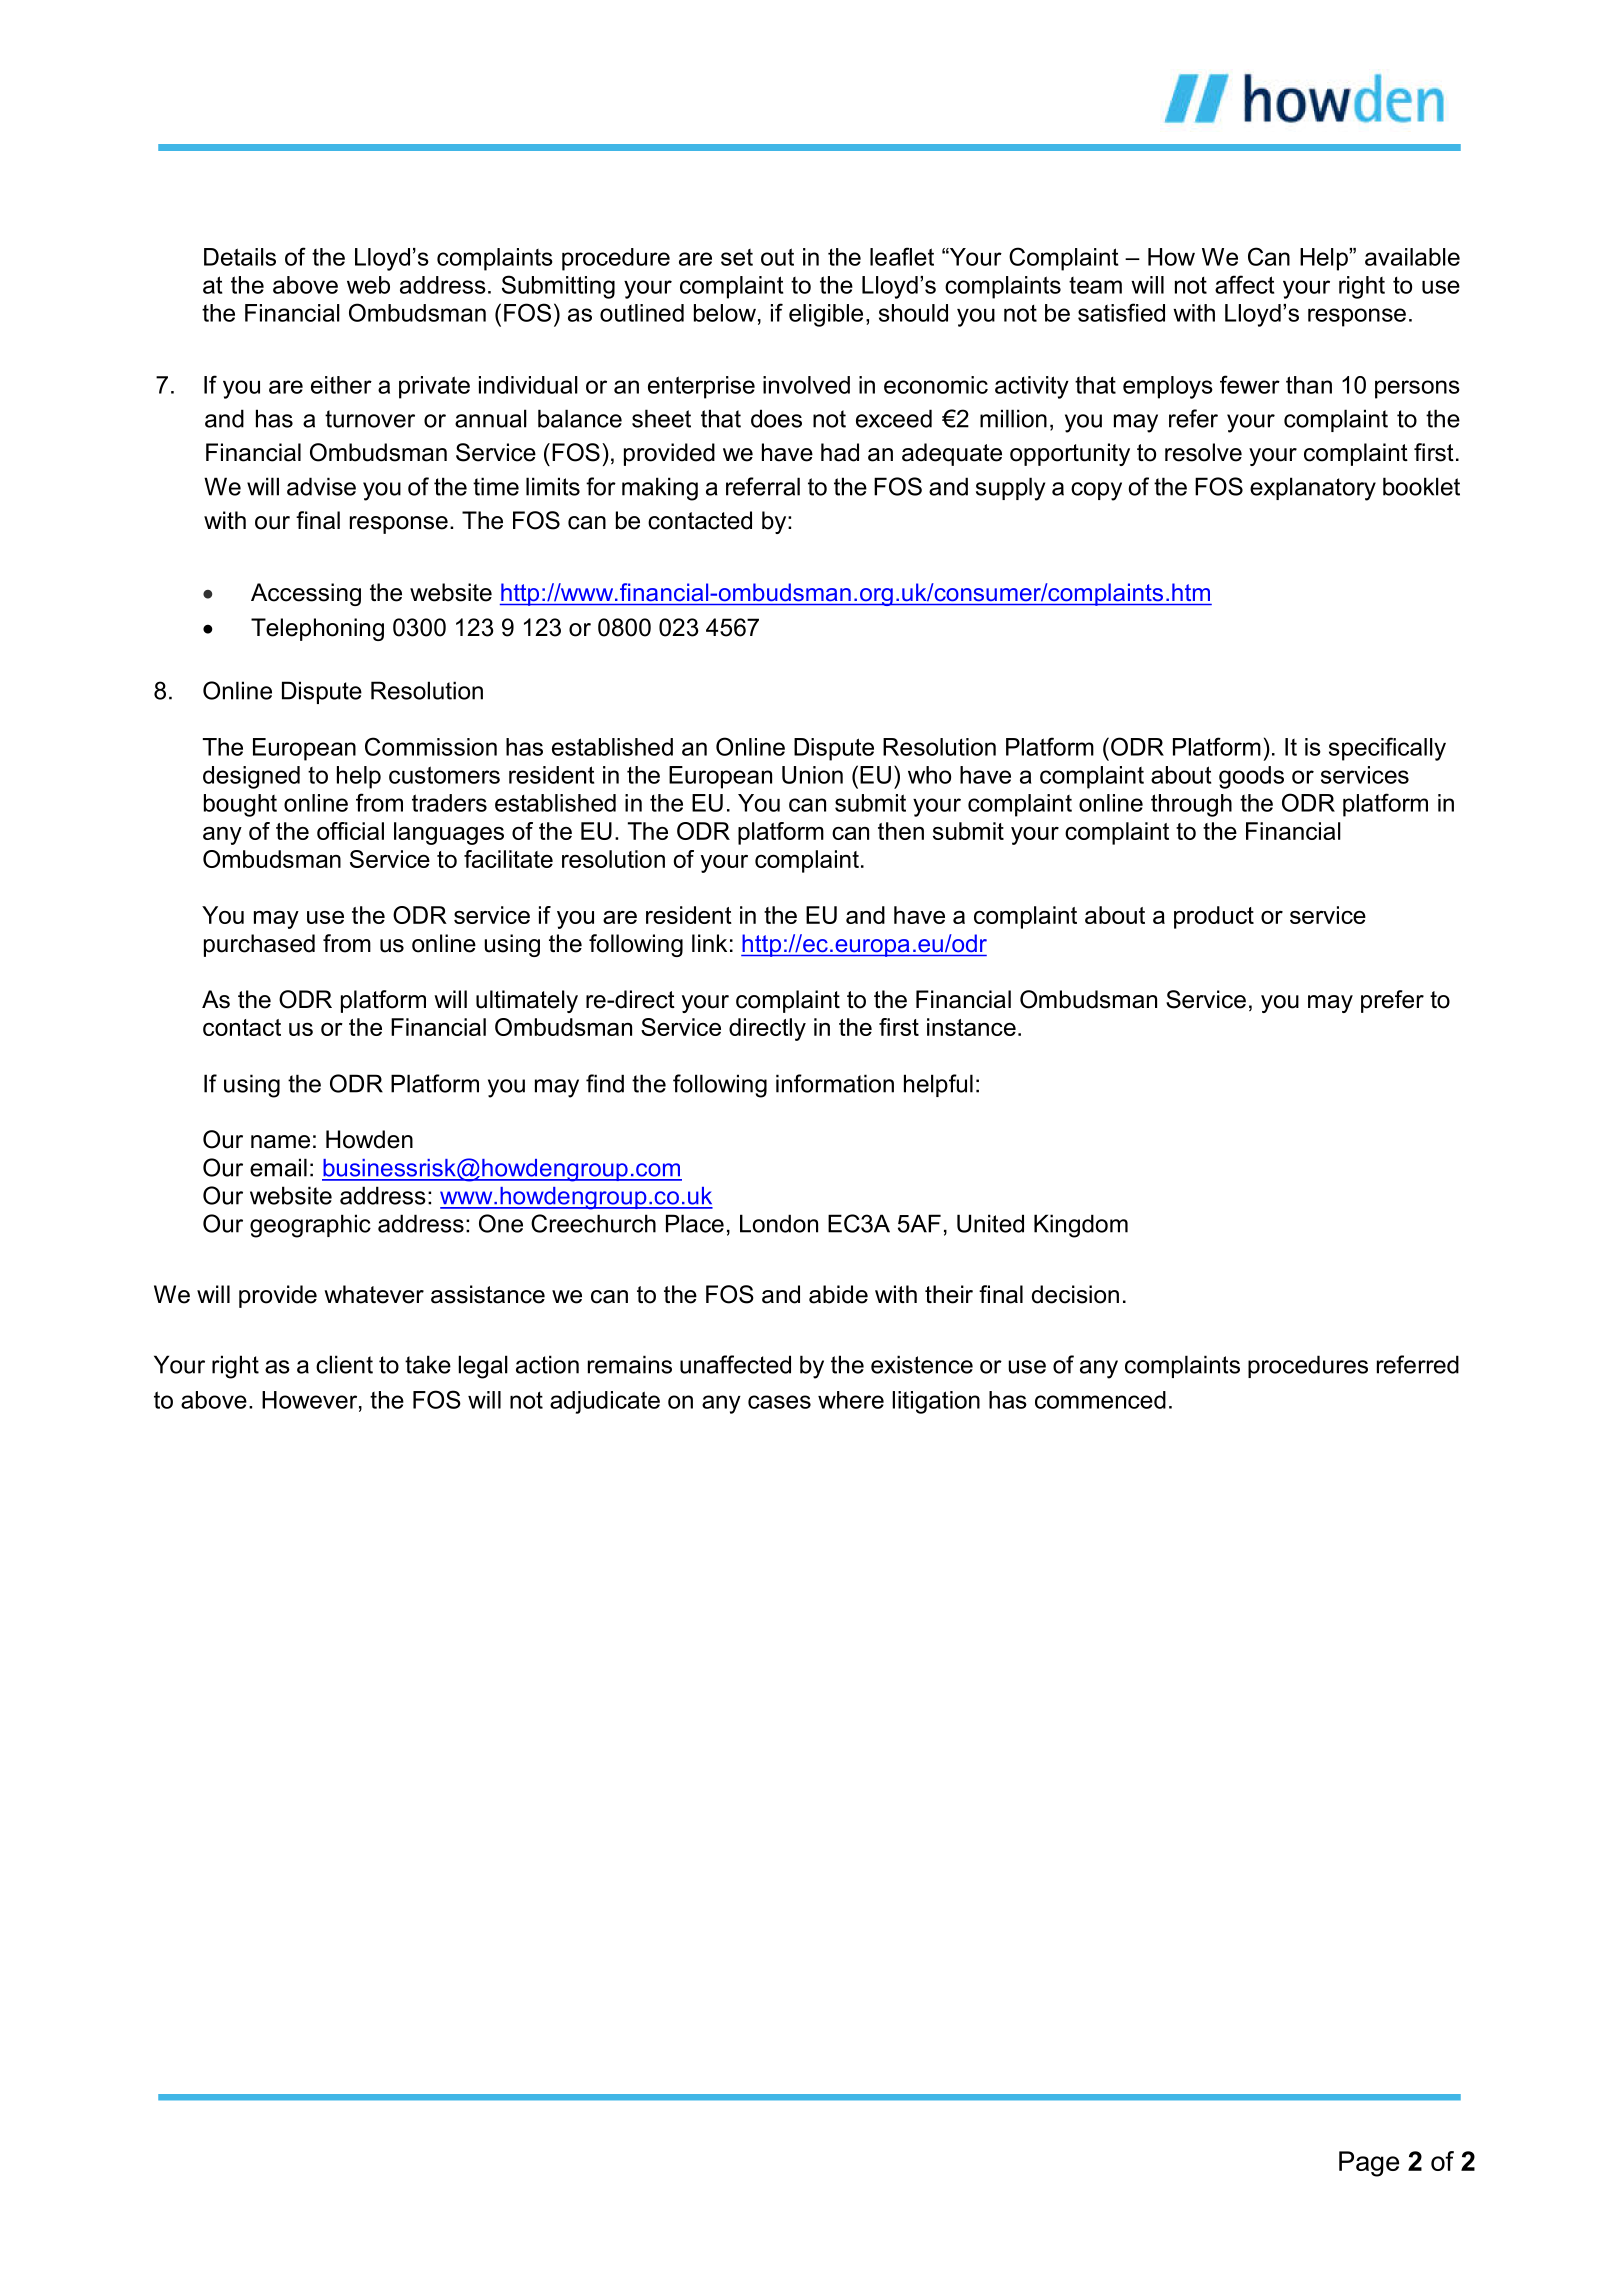 This page has width=1614, height=2282. Describe the element at coordinates (605, 1402) in the page. I see `adjudicate` at that location.
